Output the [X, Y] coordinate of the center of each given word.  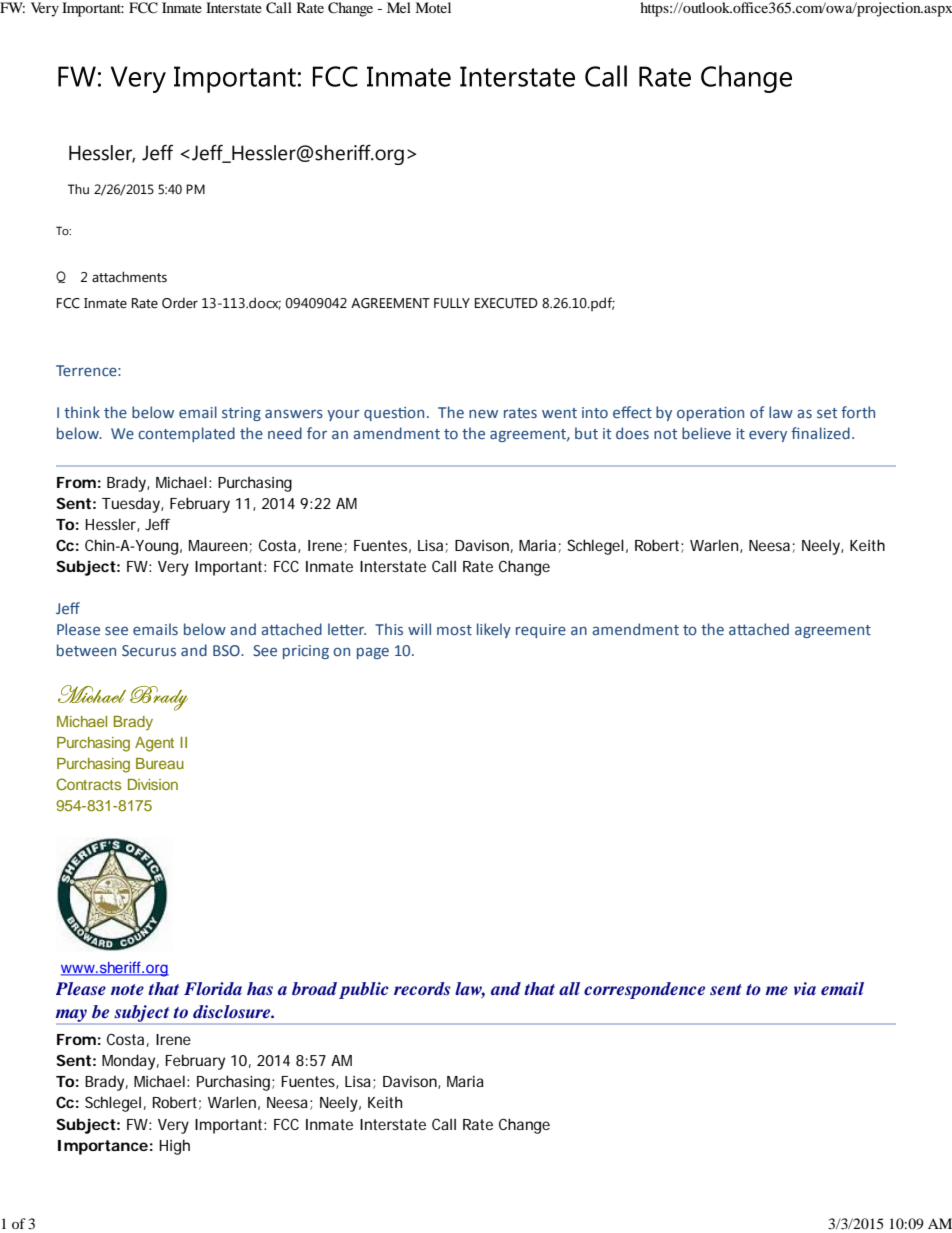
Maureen [218, 545]
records [422, 988]
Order [180, 303]
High [174, 1147]
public [364, 990]
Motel [433, 7]
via [805, 988]
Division [153, 784]
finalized [820, 433]
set [827, 413]
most [454, 630]
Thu [78, 189]
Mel [399, 7]
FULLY [452, 303]
